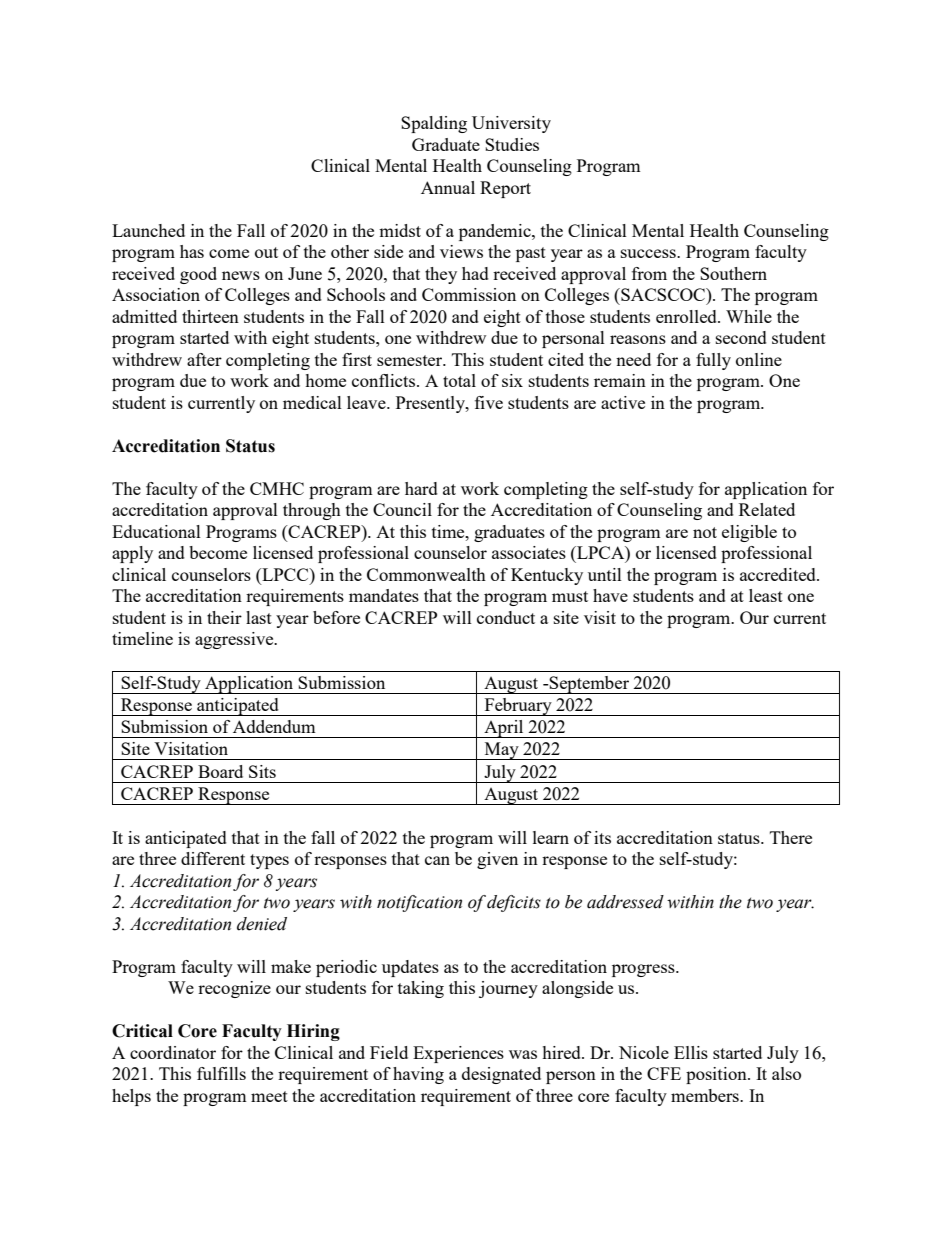 The width and height of the image is (952, 1233). I want to click on fulfills, so click(221, 1073).
